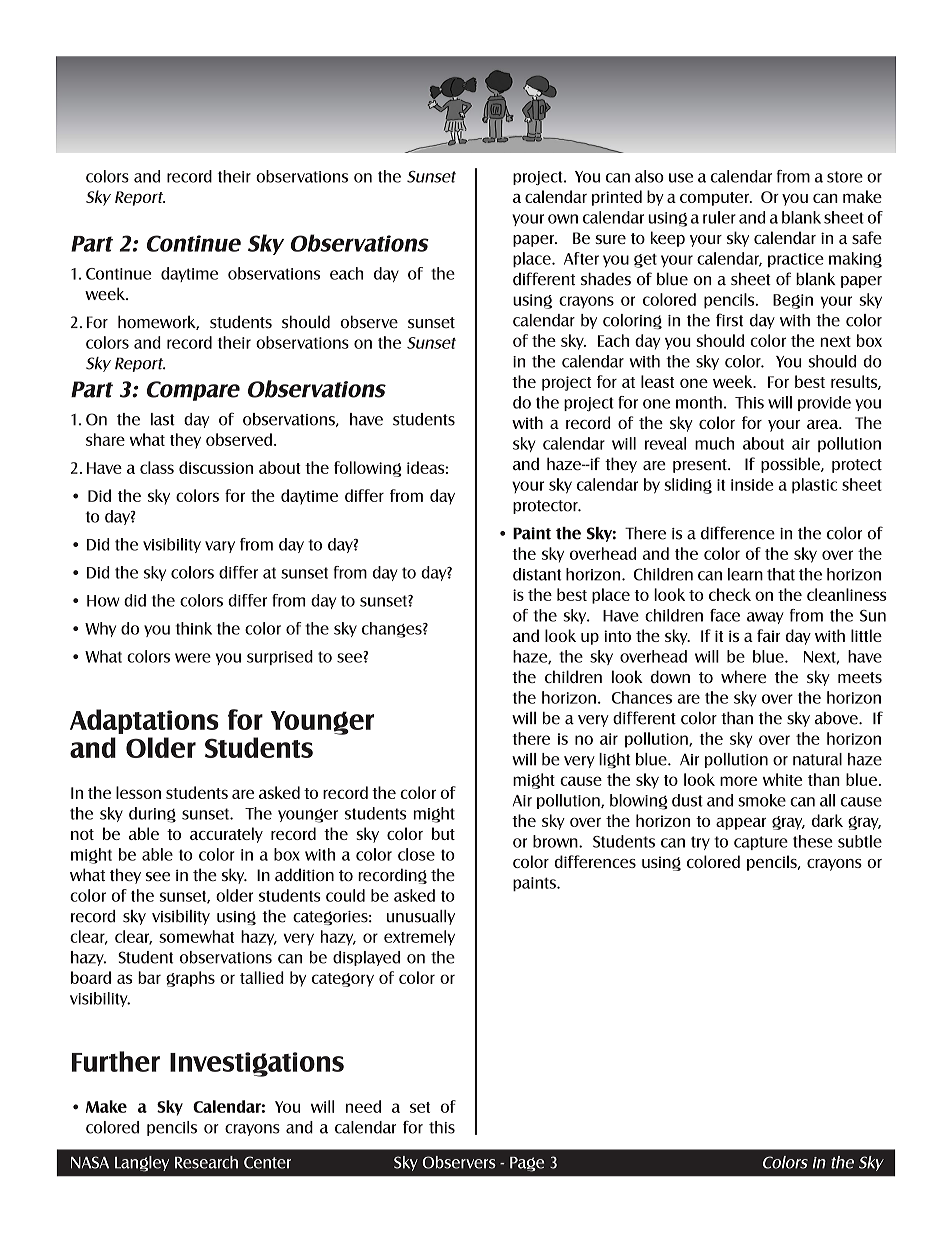  What do you see at coordinates (206, 1162) in the screenshot?
I see `Research` at bounding box center [206, 1162].
